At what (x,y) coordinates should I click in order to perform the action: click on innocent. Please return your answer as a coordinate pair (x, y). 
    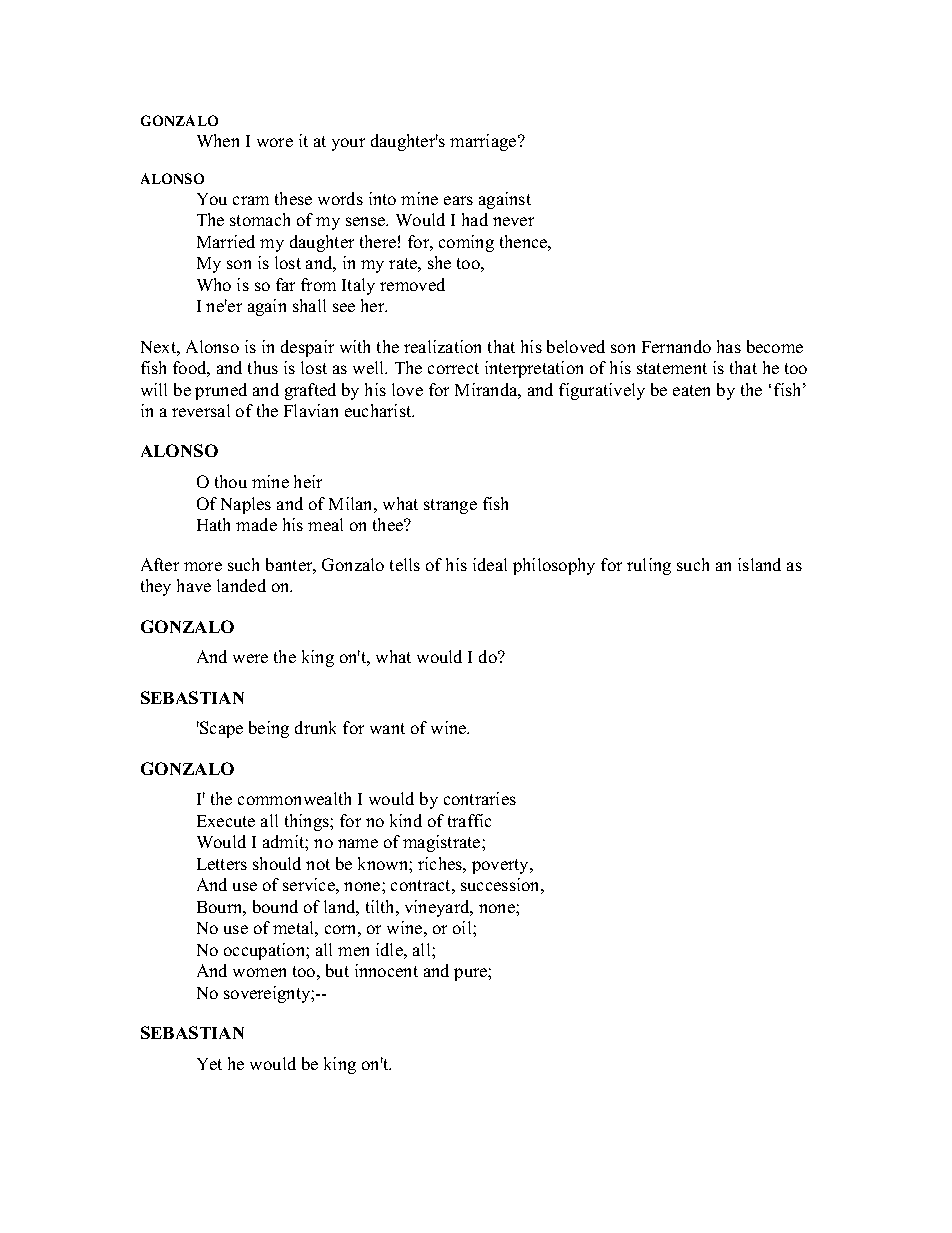
    Looking at the image, I should click on (386, 970).
